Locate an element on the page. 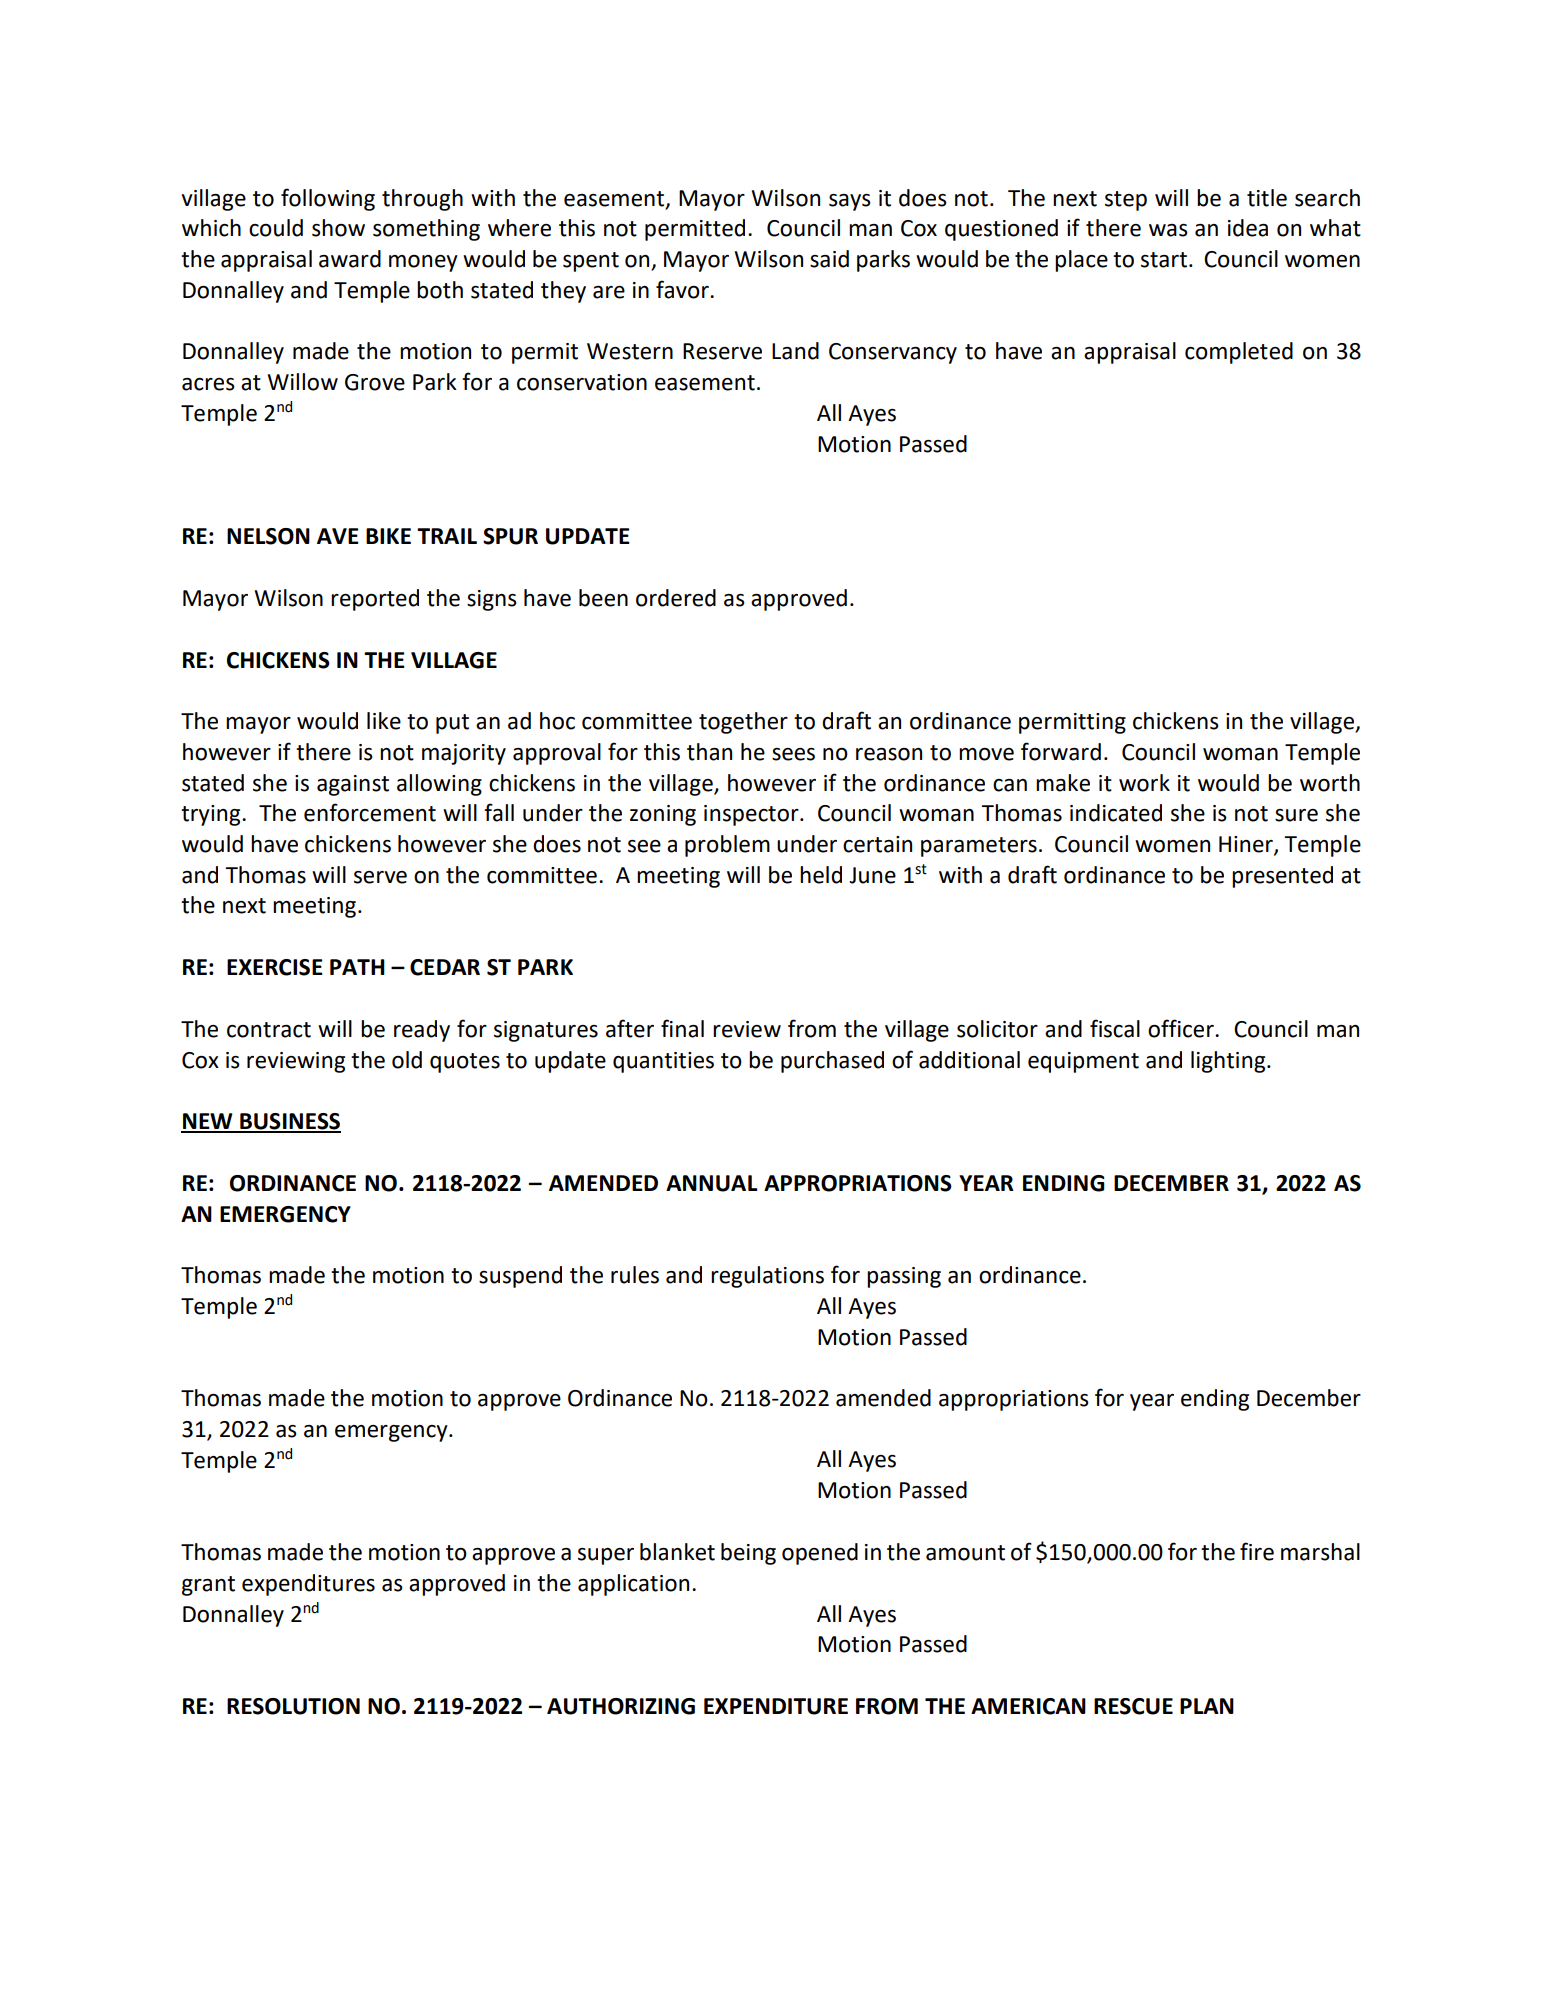 The height and width of the page is (1997, 1543). held is located at coordinates (821, 875).
